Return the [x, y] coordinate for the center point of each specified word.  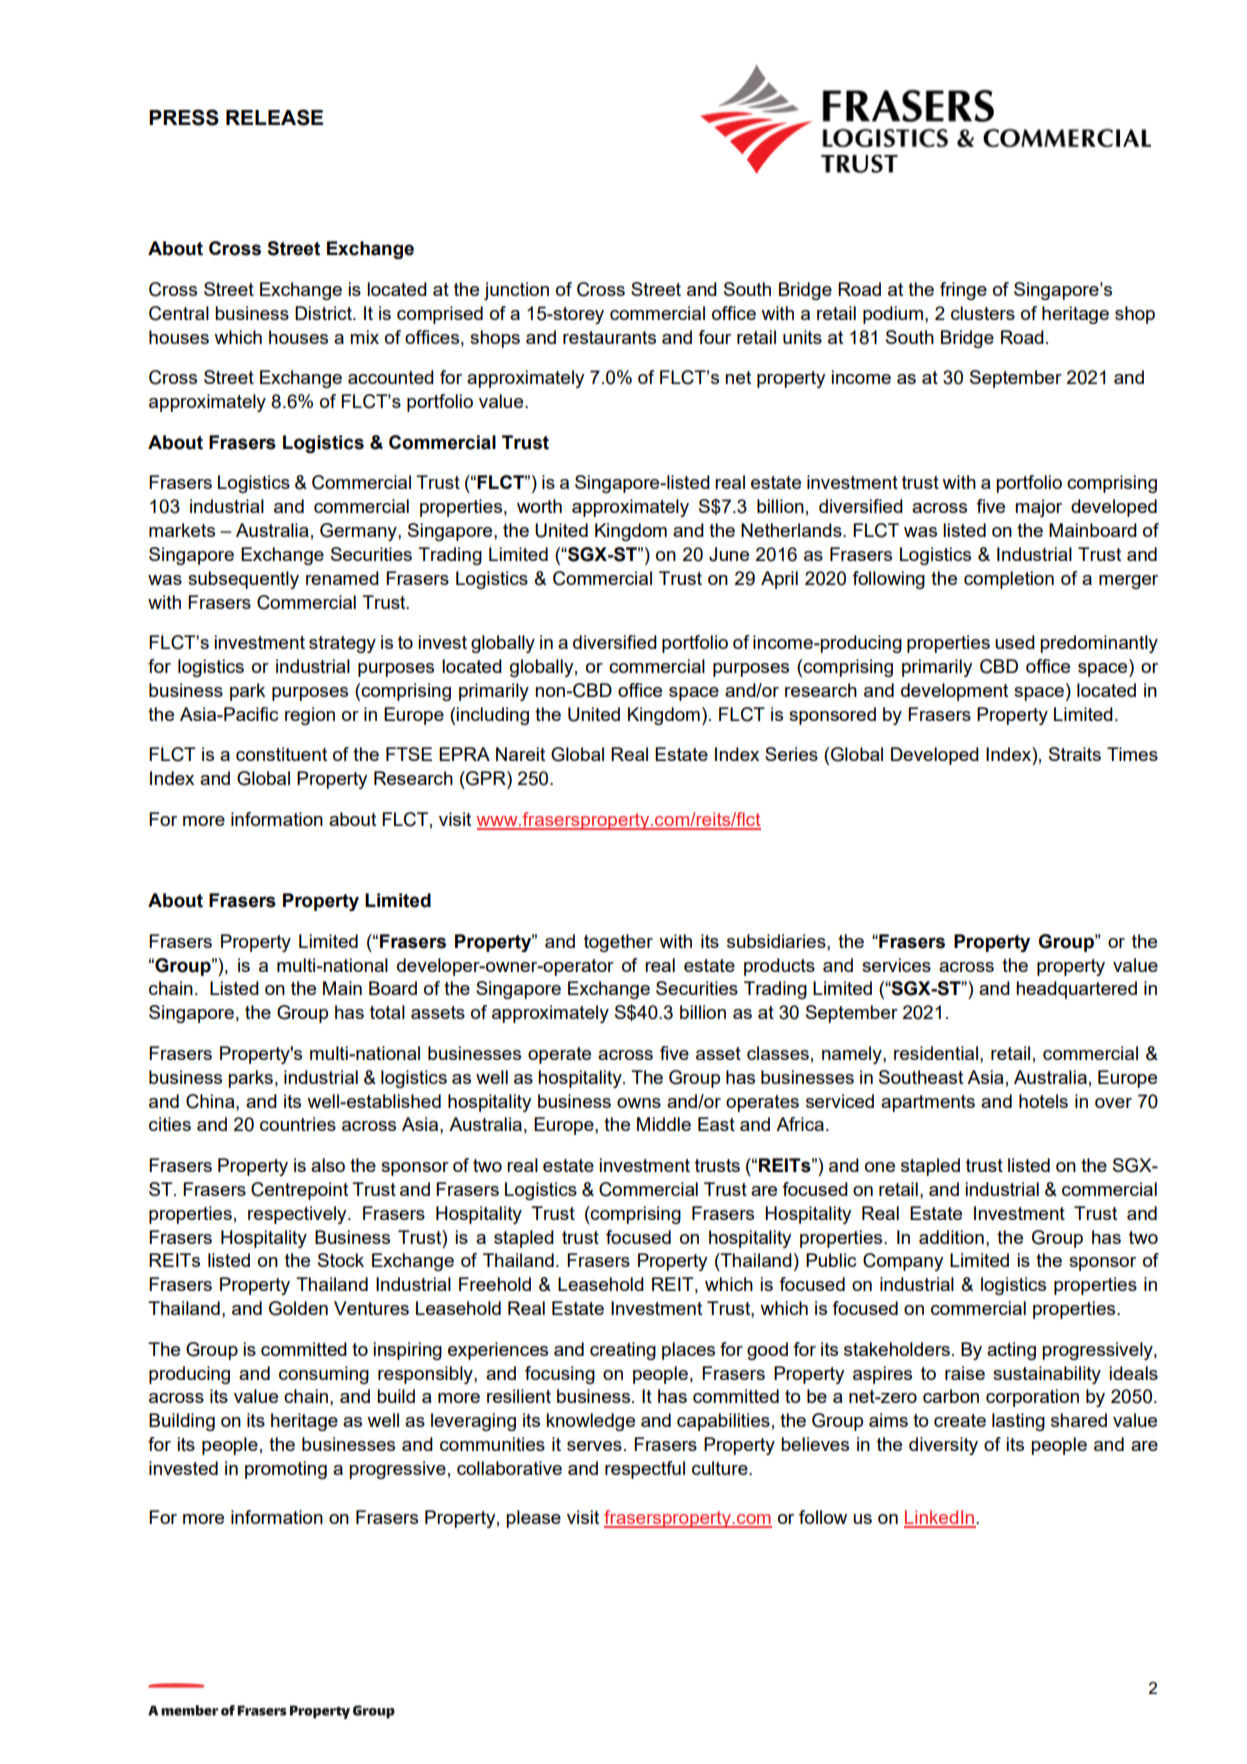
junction [516, 291]
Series [791, 754]
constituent [281, 754]
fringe [963, 291]
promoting [286, 1470]
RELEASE [274, 117]
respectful [645, 1470]
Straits [1075, 754]
